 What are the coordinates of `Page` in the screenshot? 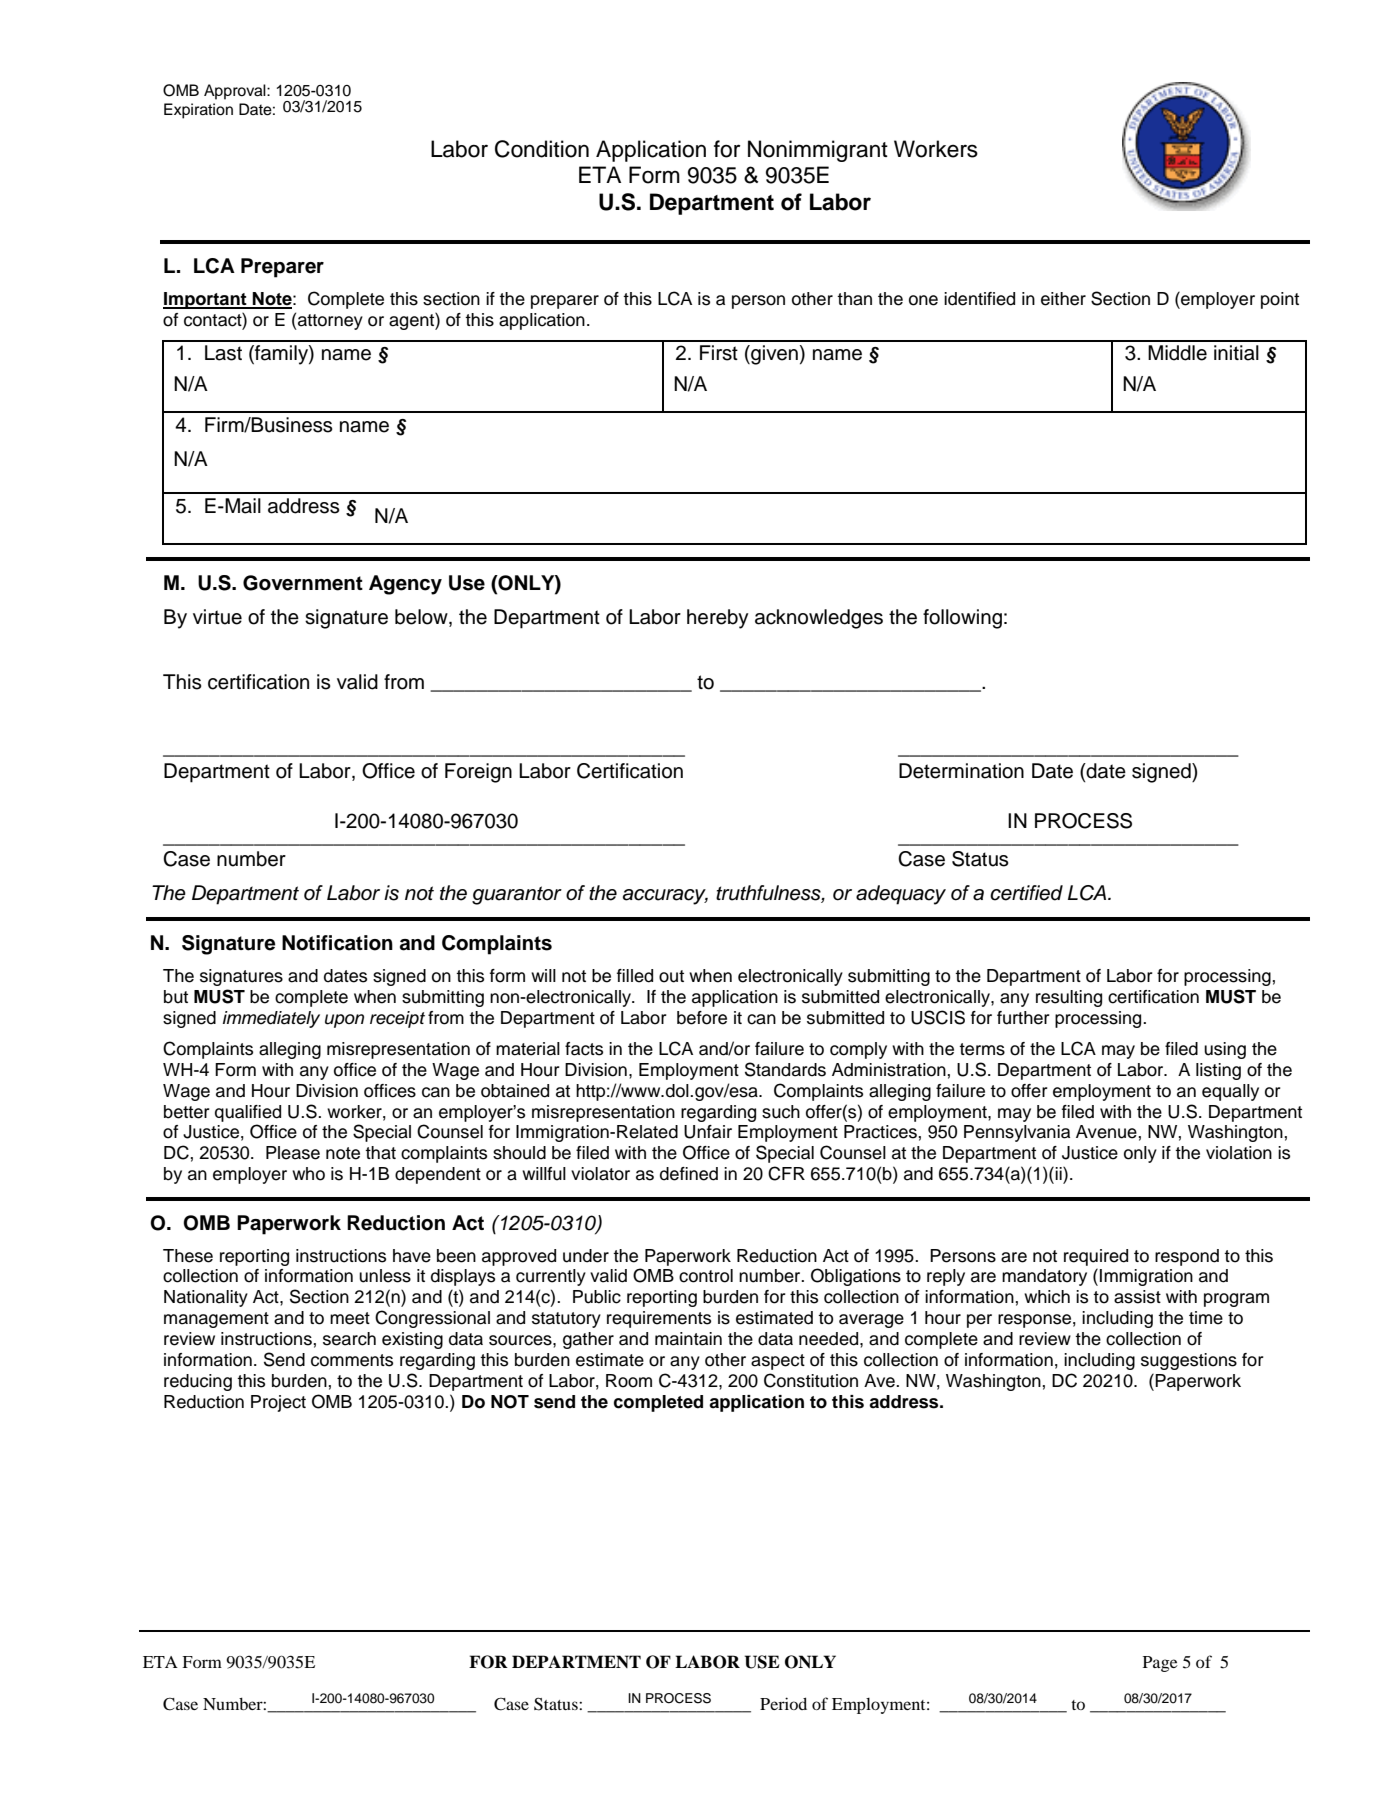 It's located at (1160, 1664).
